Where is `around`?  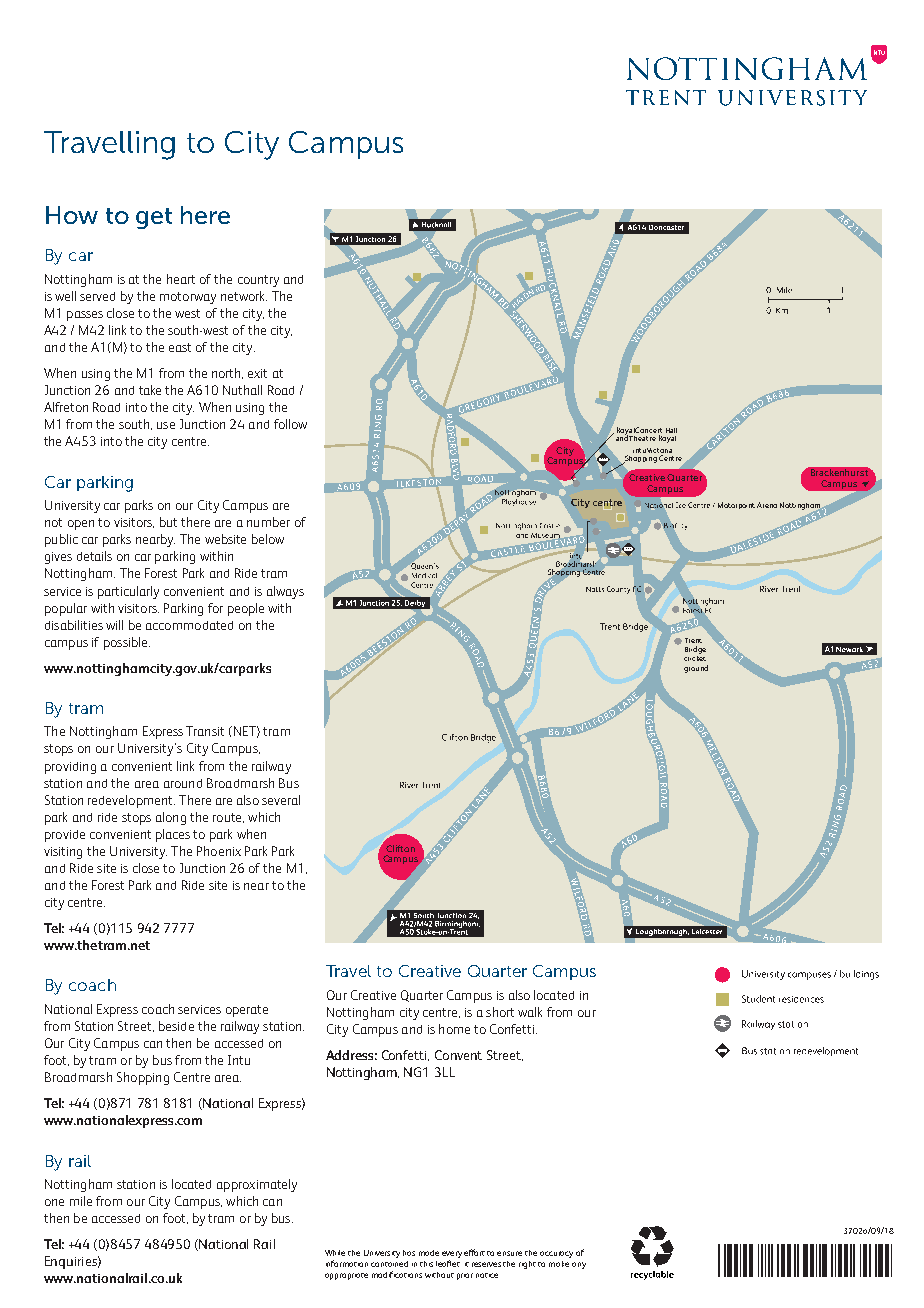 around is located at coordinates (183, 783).
